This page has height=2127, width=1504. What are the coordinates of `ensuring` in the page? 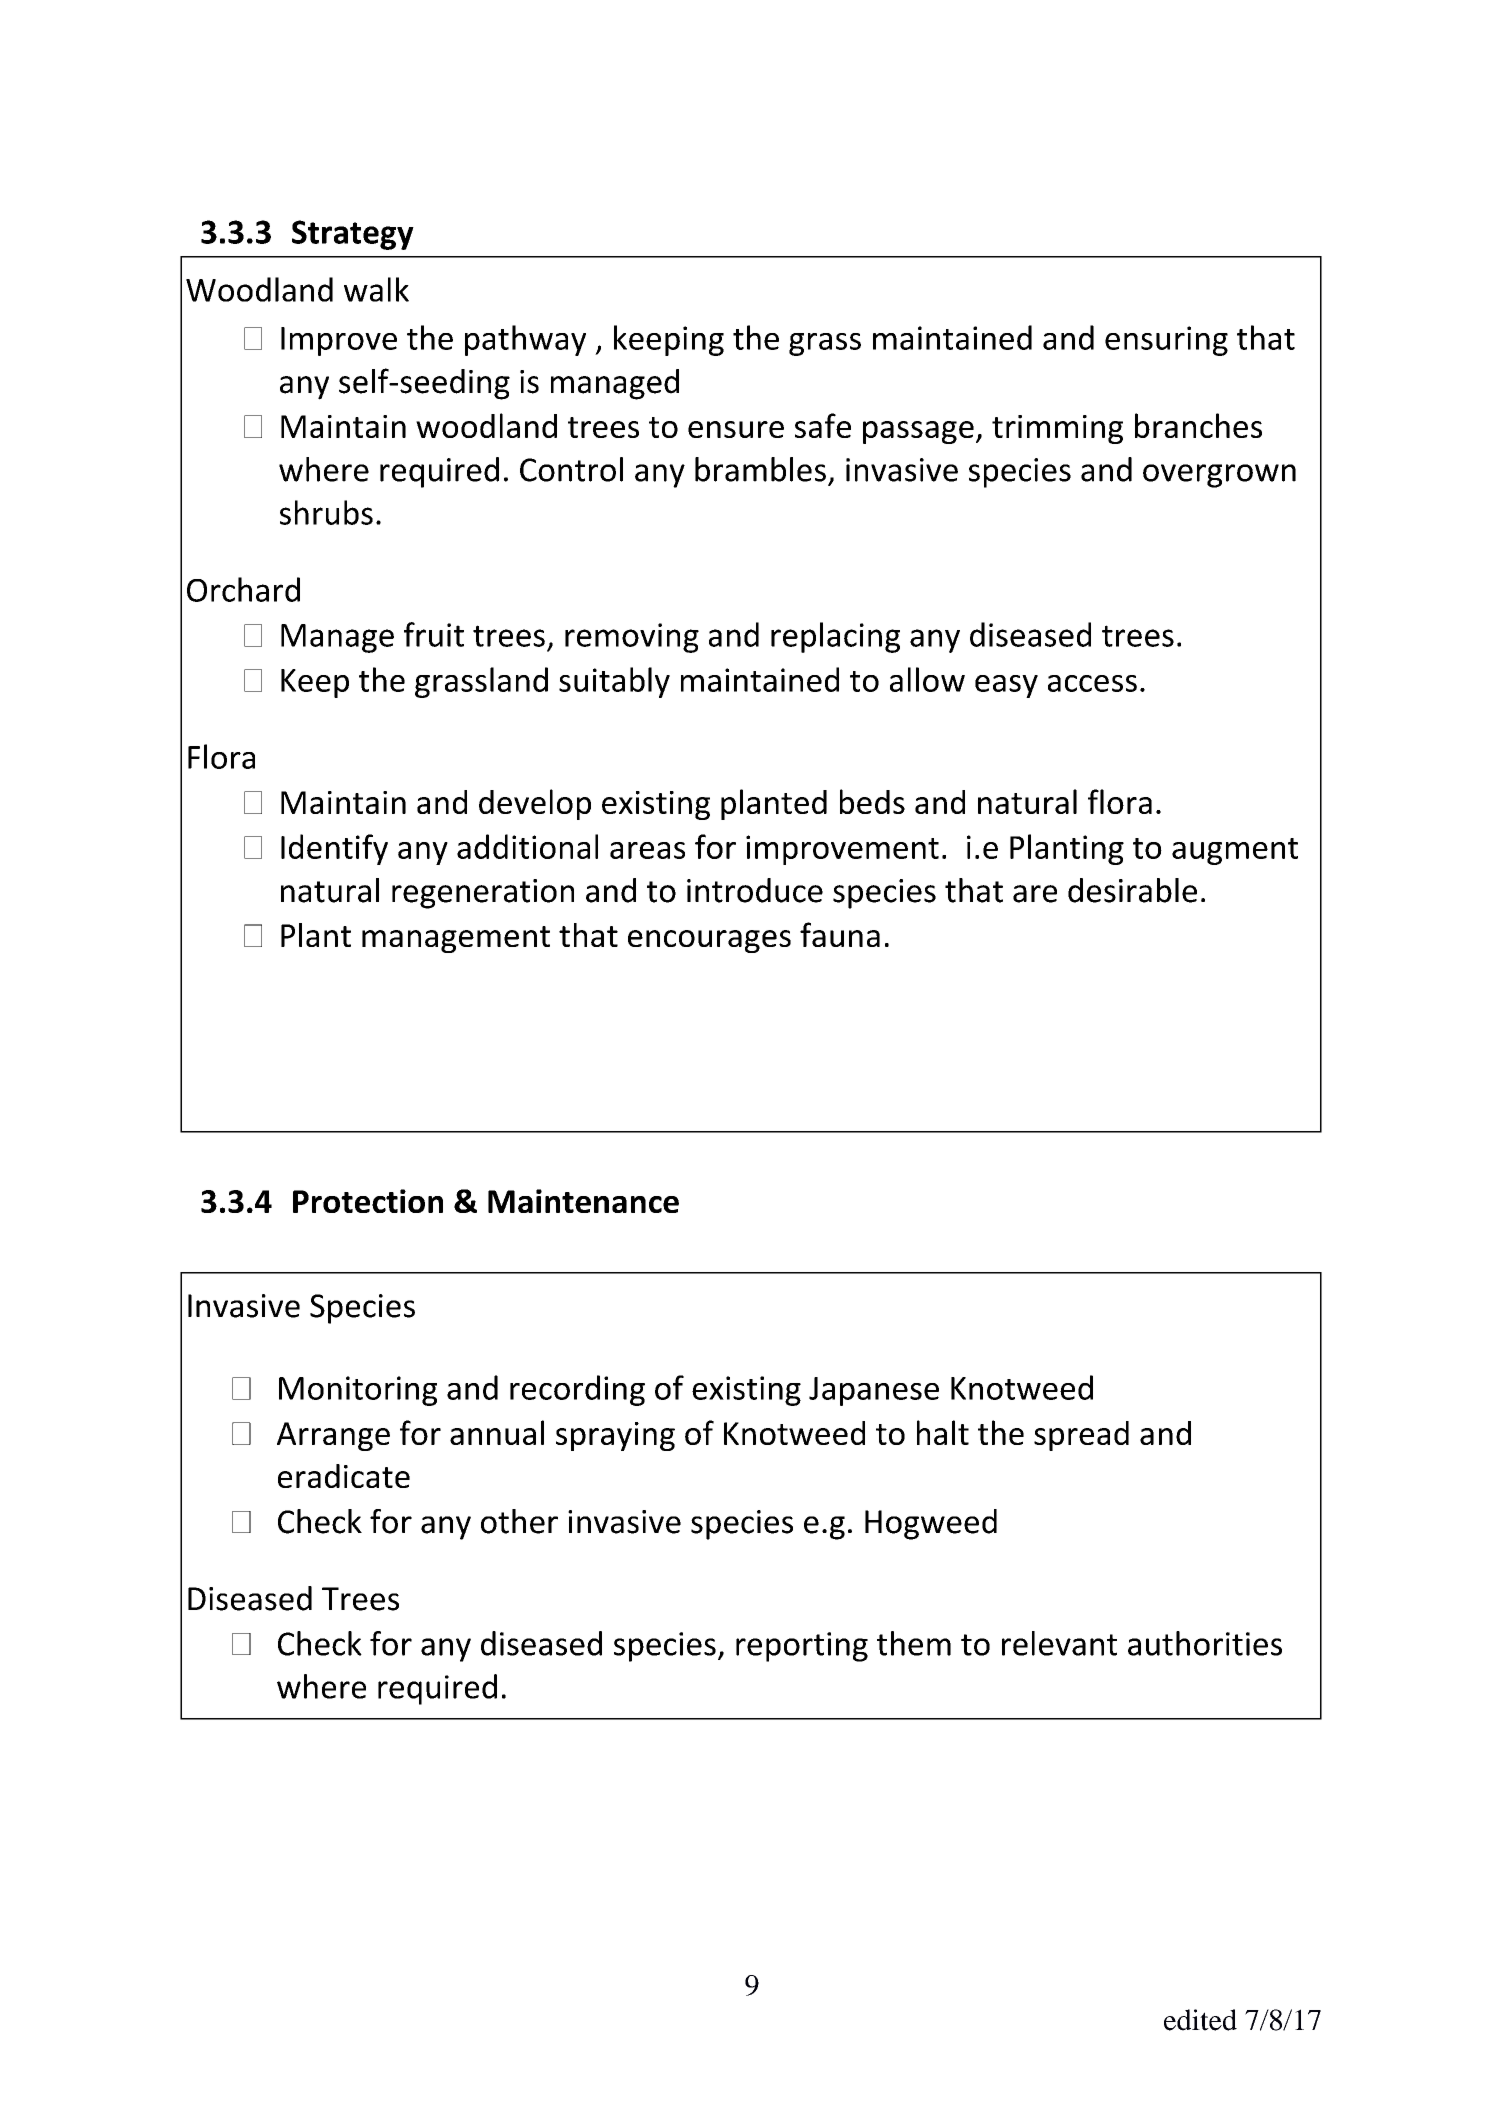 It's located at (1166, 341).
